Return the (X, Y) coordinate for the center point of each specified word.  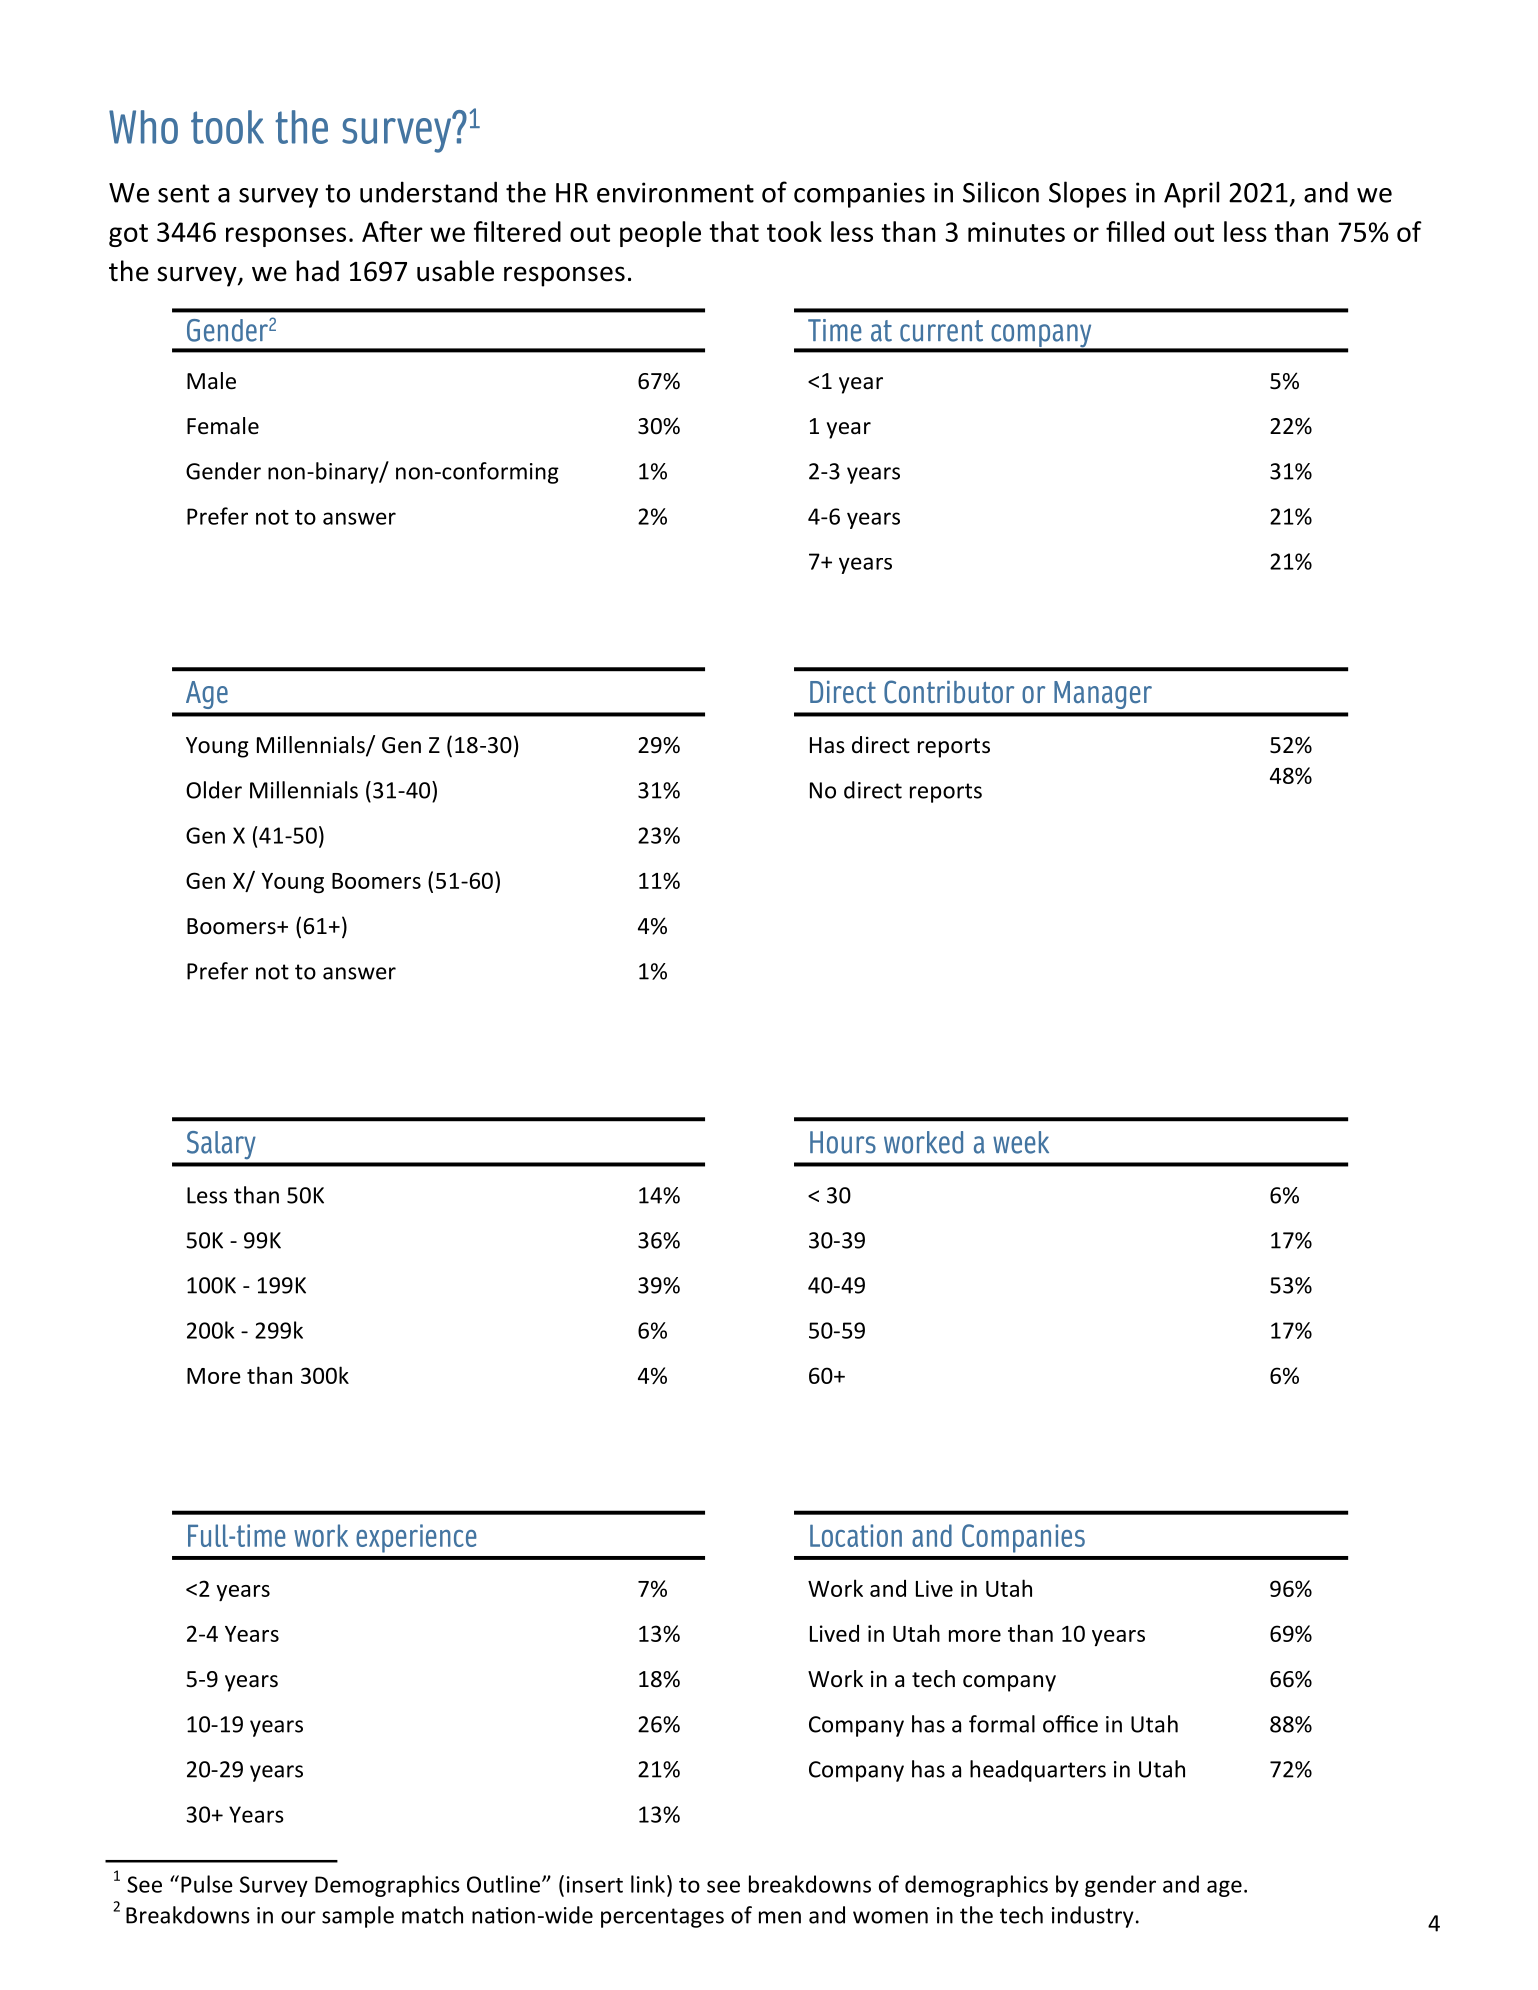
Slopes (1087, 194)
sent (183, 193)
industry (1093, 1917)
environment (675, 192)
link (648, 1884)
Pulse (207, 1884)
